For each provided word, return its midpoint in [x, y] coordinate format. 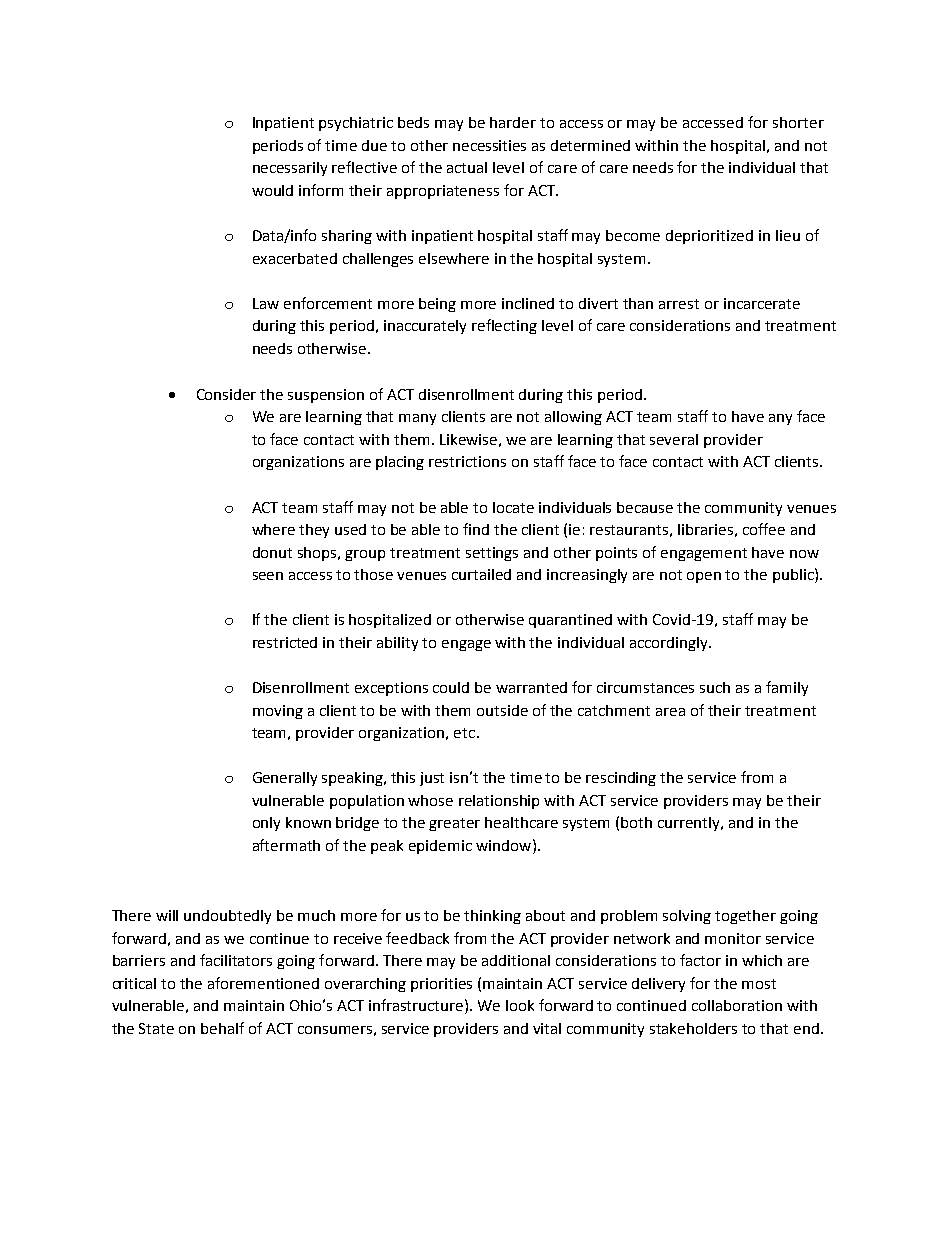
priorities [441, 985]
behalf [222, 1028]
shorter [798, 122]
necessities [489, 145]
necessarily [290, 169]
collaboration [737, 1005]
